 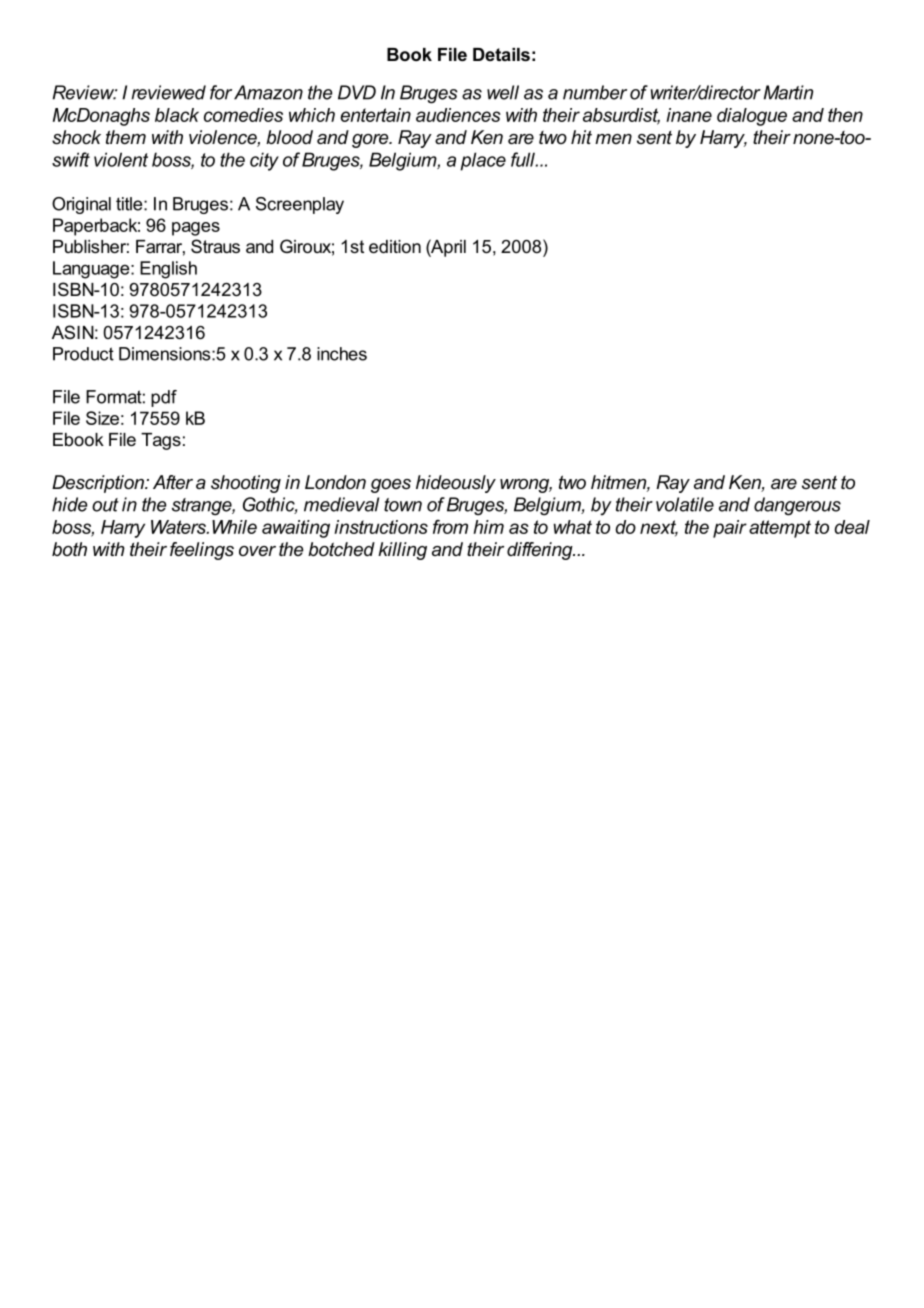 I want to click on Martin, so click(x=788, y=92).
